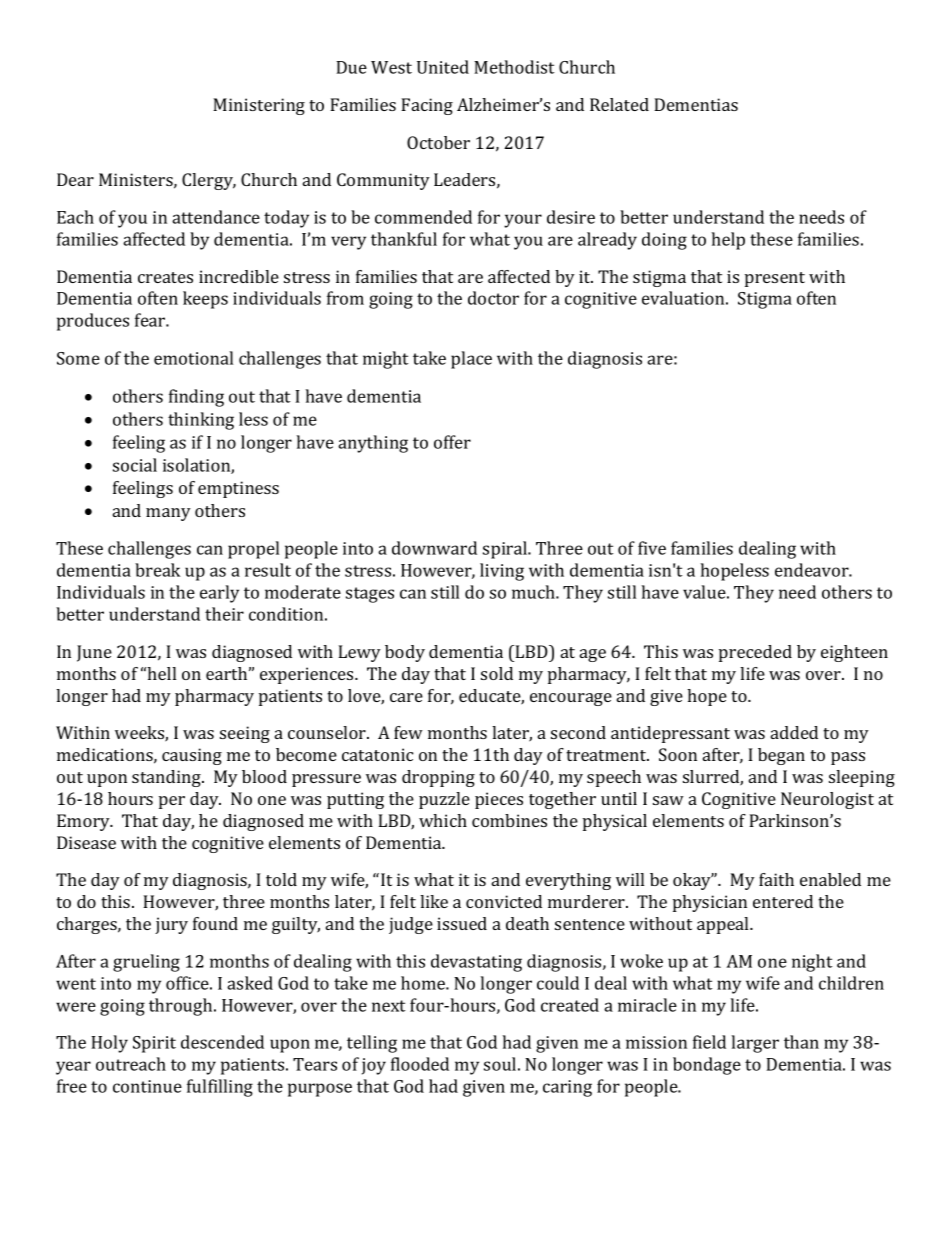 The width and height of the screenshot is (952, 1233). I want to click on Facing, so click(427, 106).
